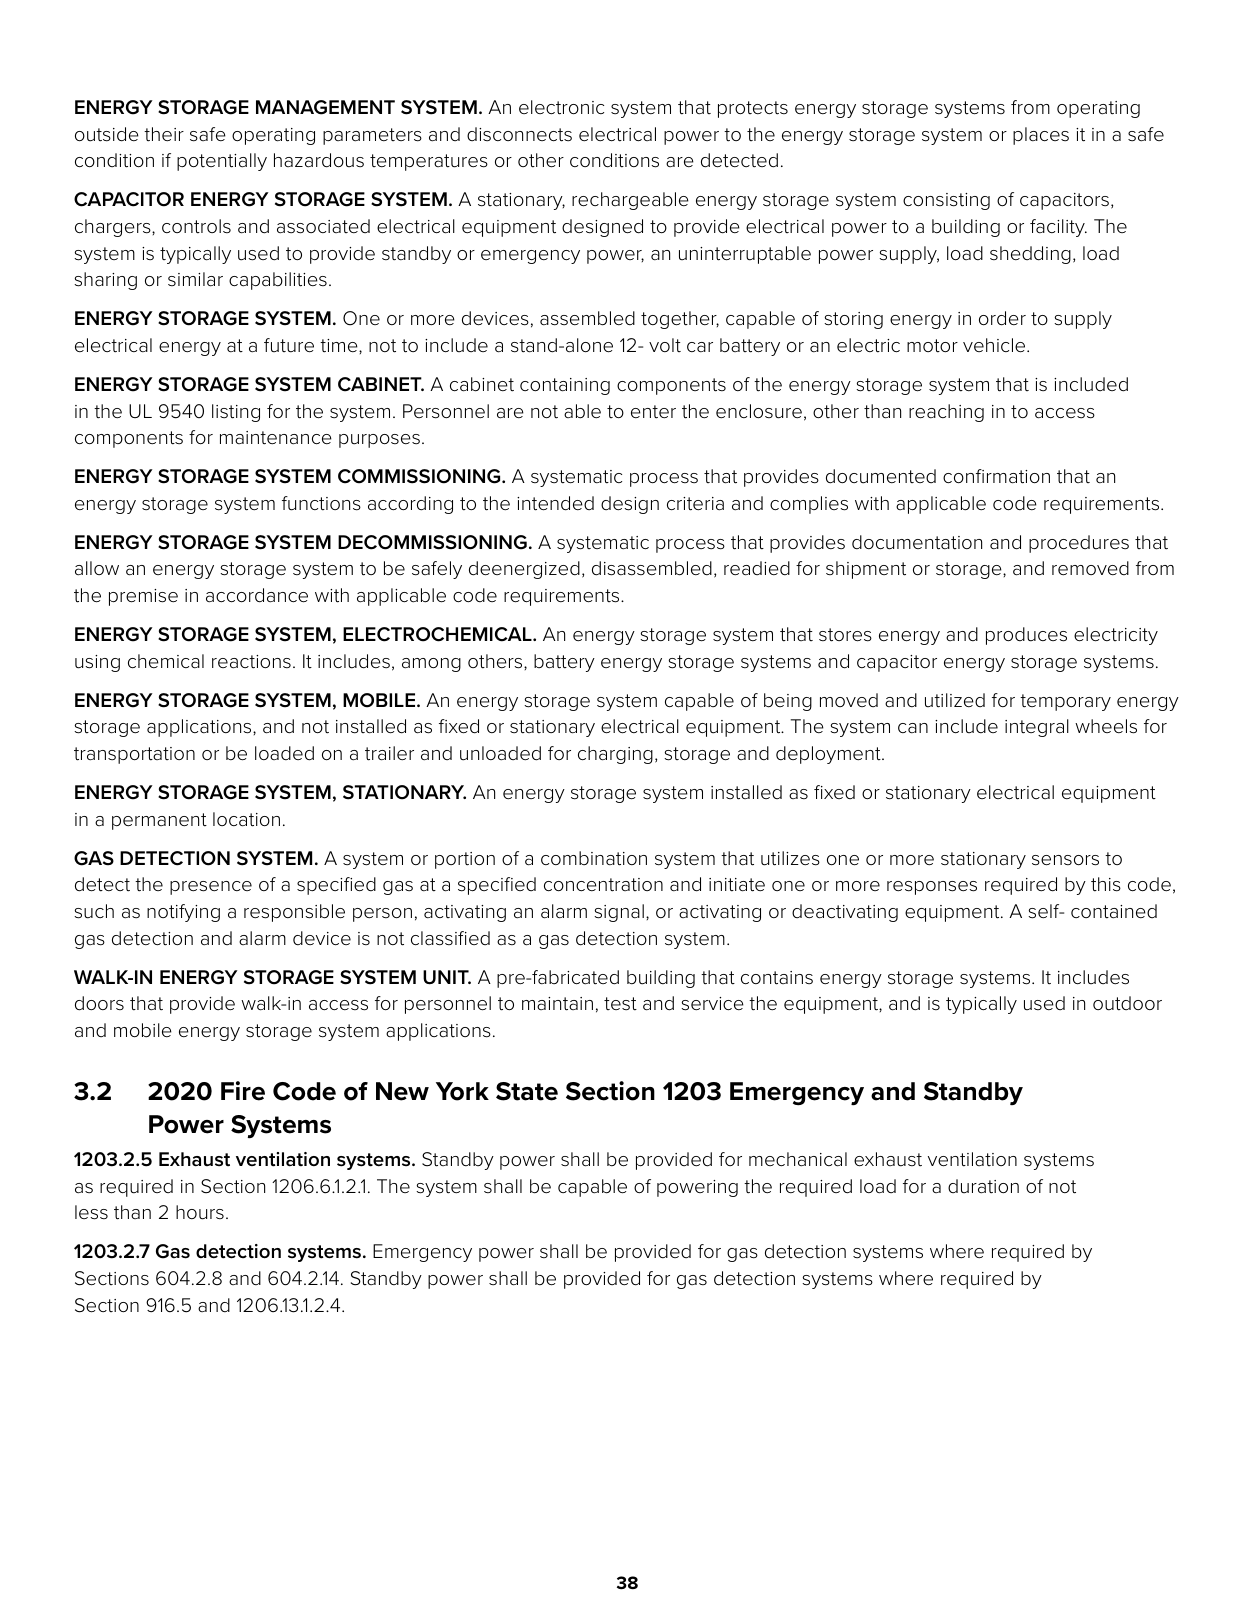 The height and width of the screenshot is (1624, 1255). I want to click on State, so click(527, 1091).
